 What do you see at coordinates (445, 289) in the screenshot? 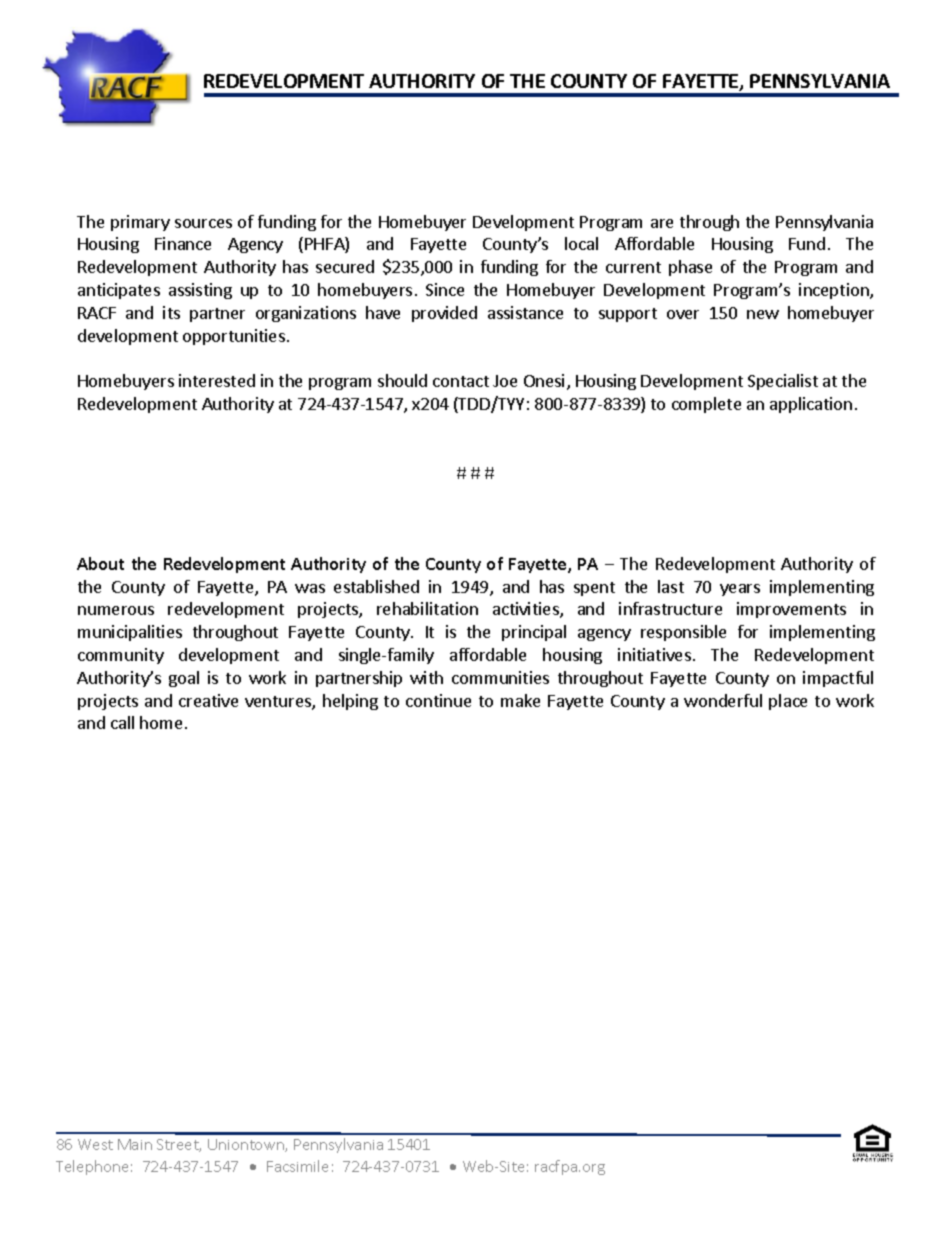
I see `Since` at bounding box center [445, 289].
